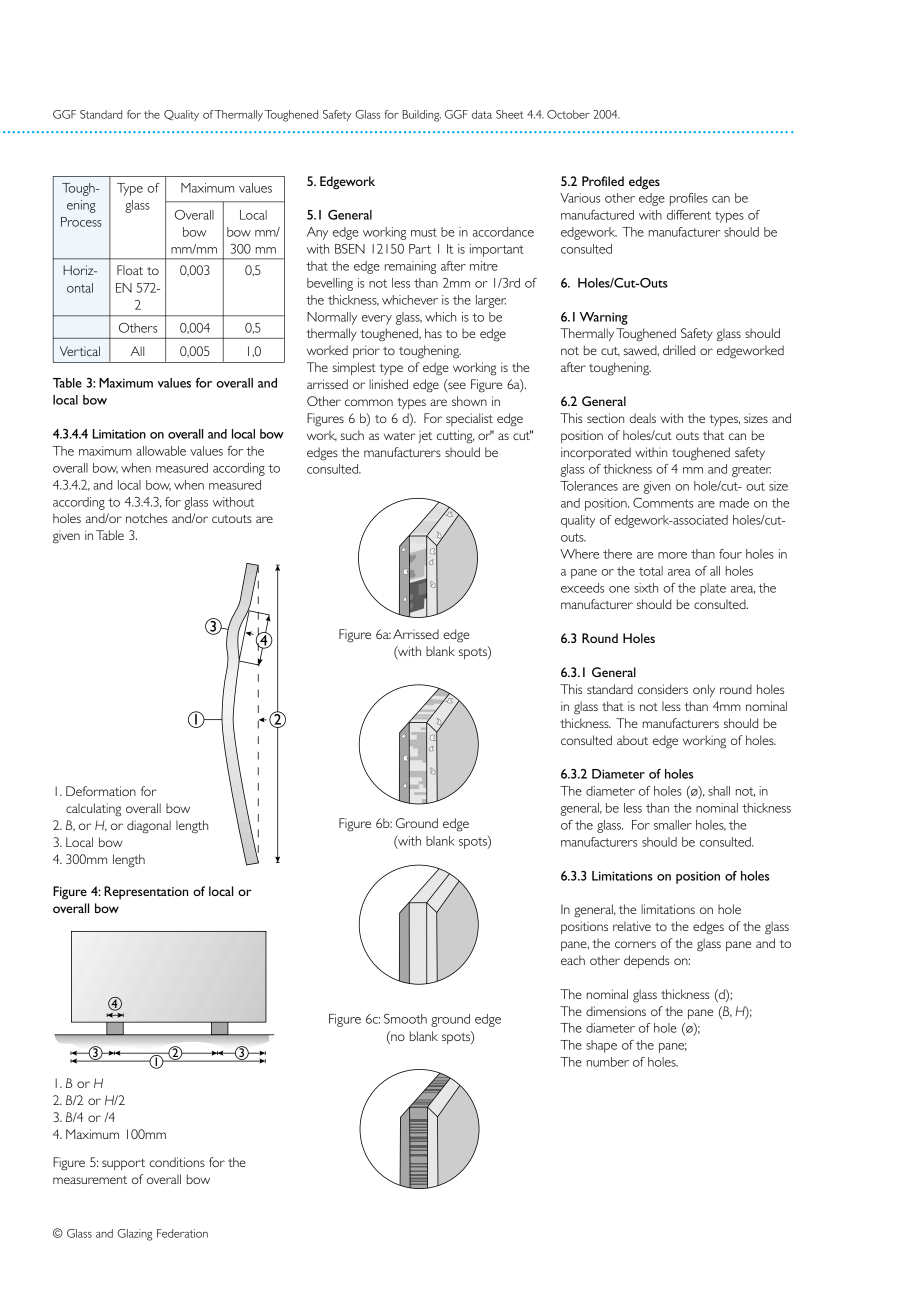 The width and height of the screenshot is (924, 1307). What do you see at coordinates (421, 116) in the screenshot?
I see `Building` at bounding box center [421, 116].
